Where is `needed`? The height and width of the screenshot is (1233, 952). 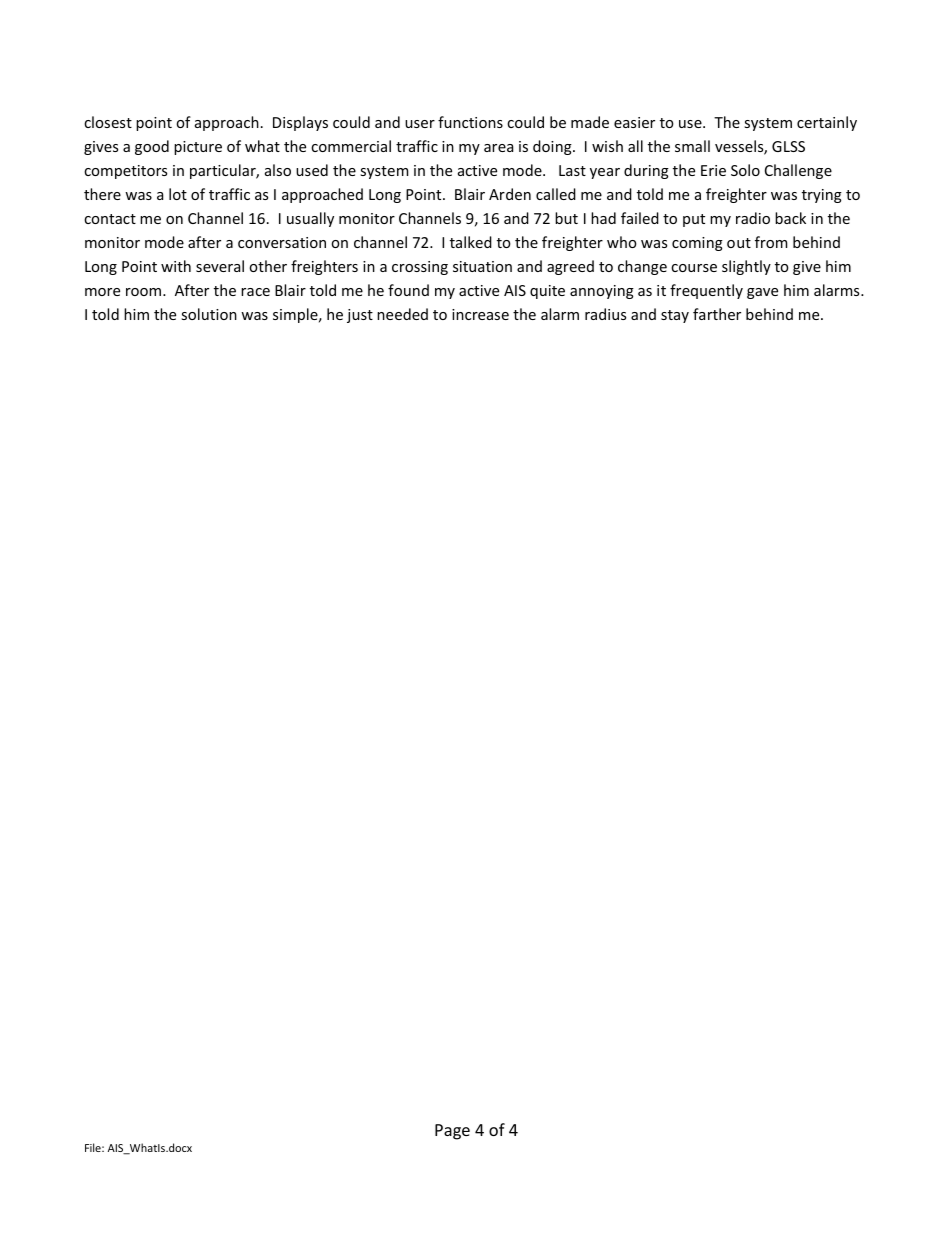
needed is located at coordinates (402, 314).
